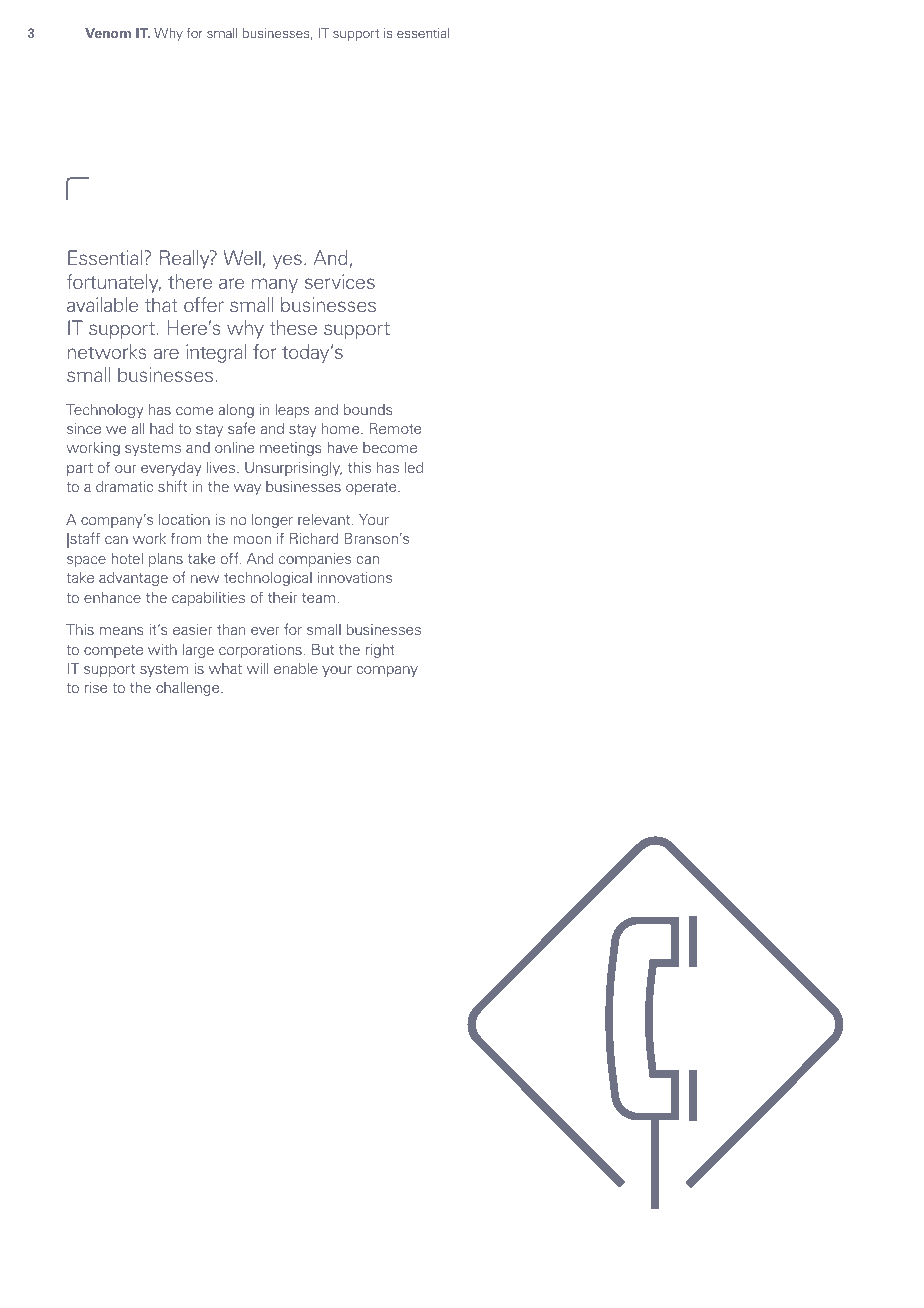 The image size is (924, 1308). I want to click on Well, so click(242, 257).
